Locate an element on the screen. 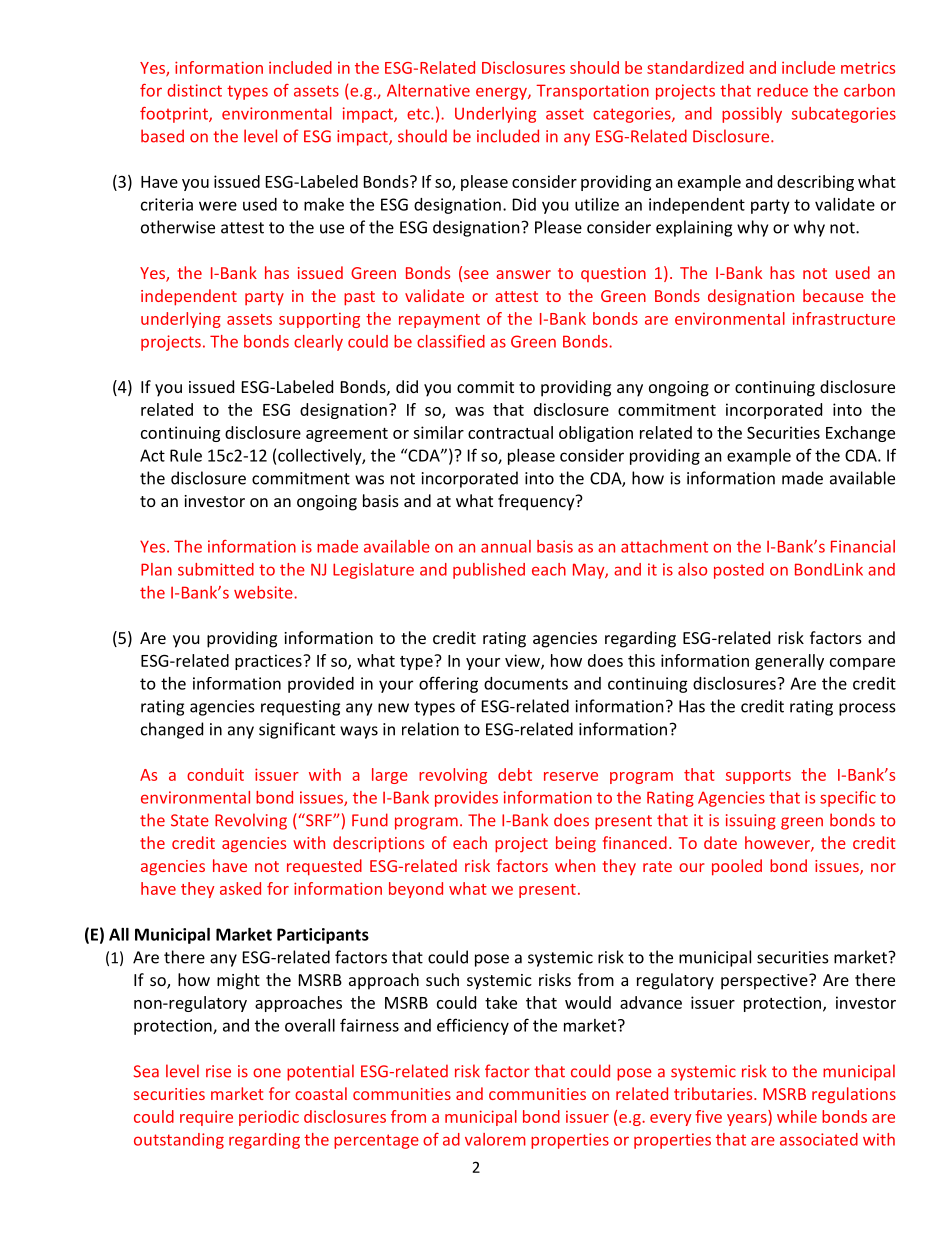  reduce is located at coordinates (782, 90).
